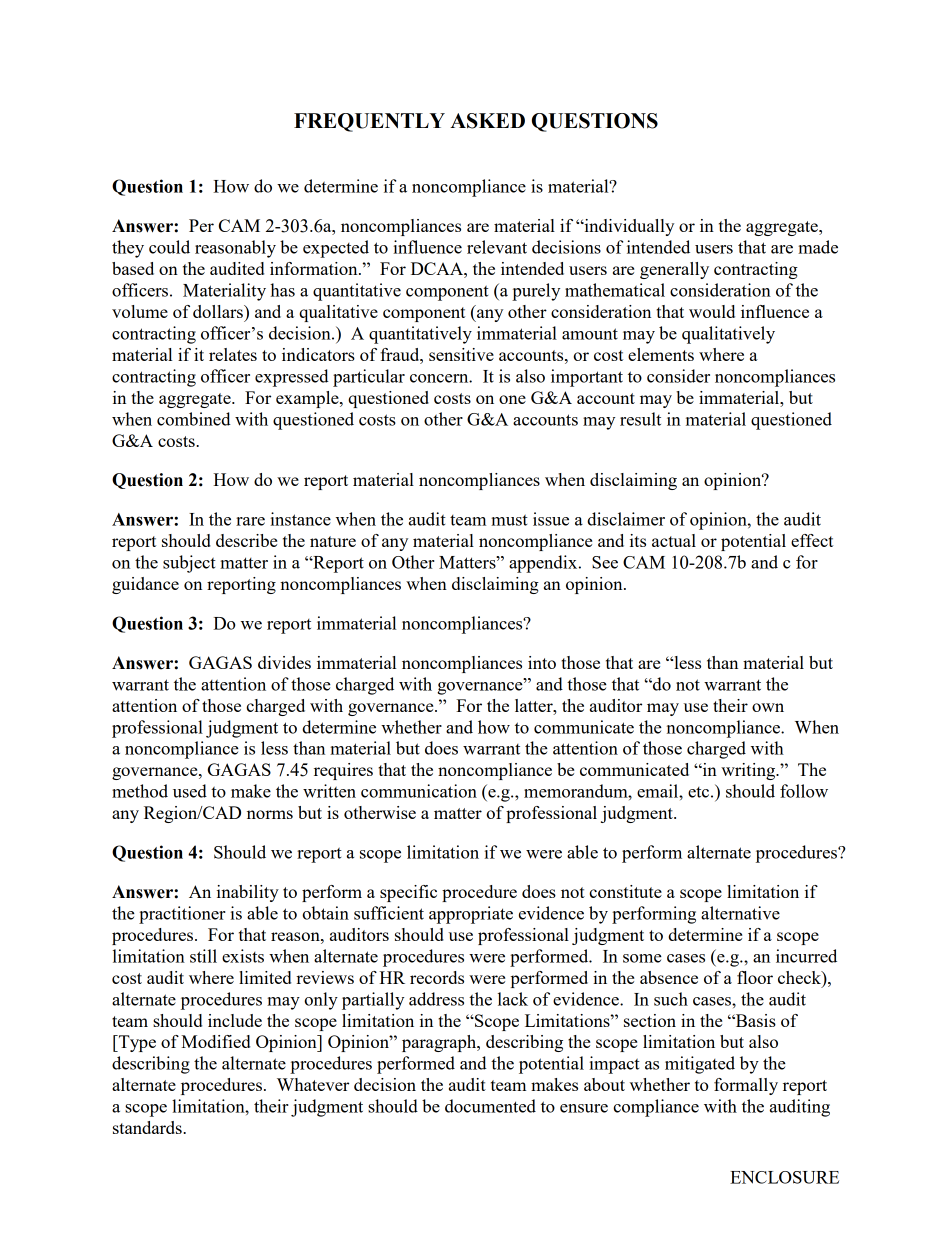  What do you see at coordinates (542, 662) in the screenshot?
I see `into` at bounding box center [542, 662].
